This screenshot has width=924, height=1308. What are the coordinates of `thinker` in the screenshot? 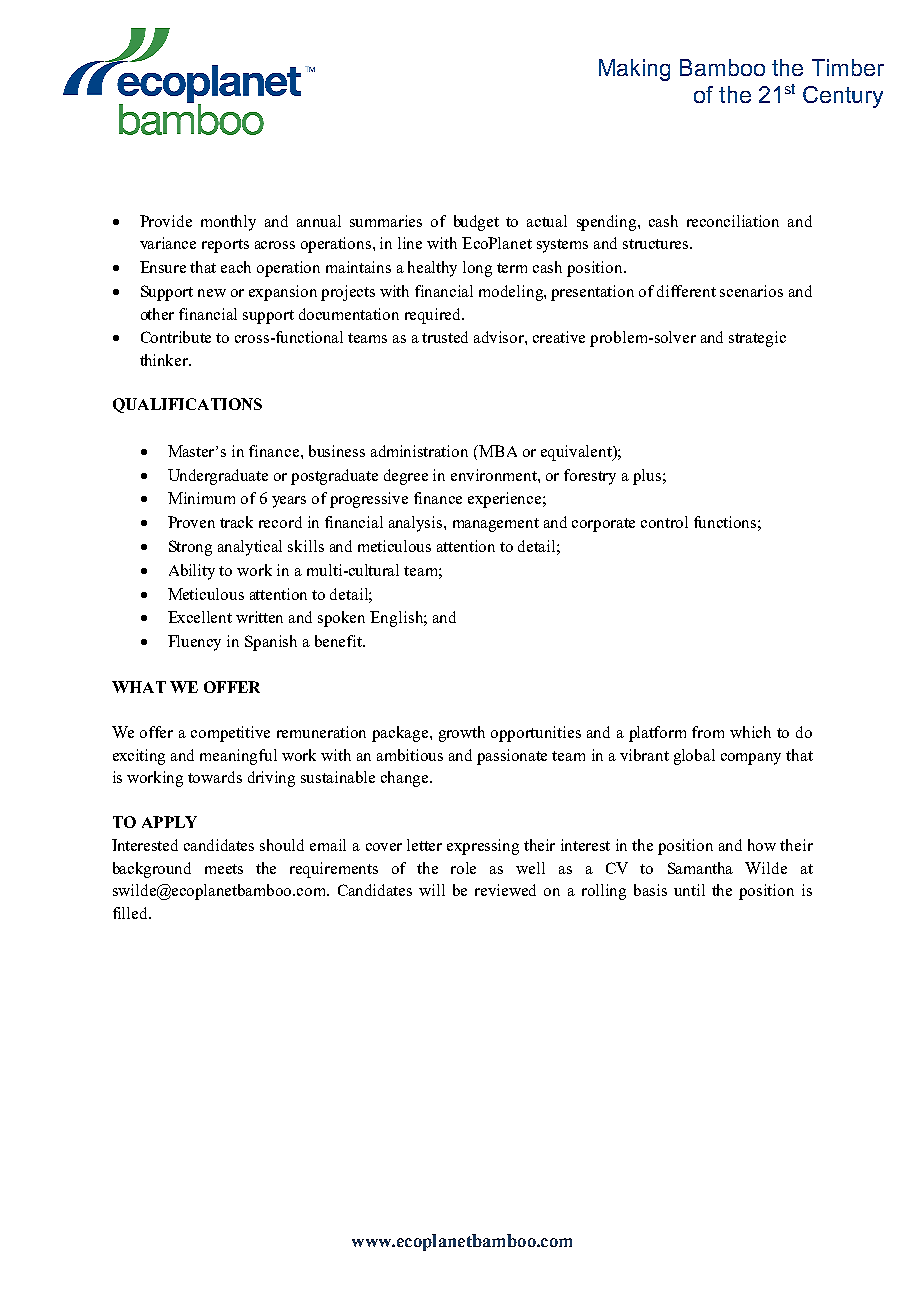 It's located at (165, 360).
